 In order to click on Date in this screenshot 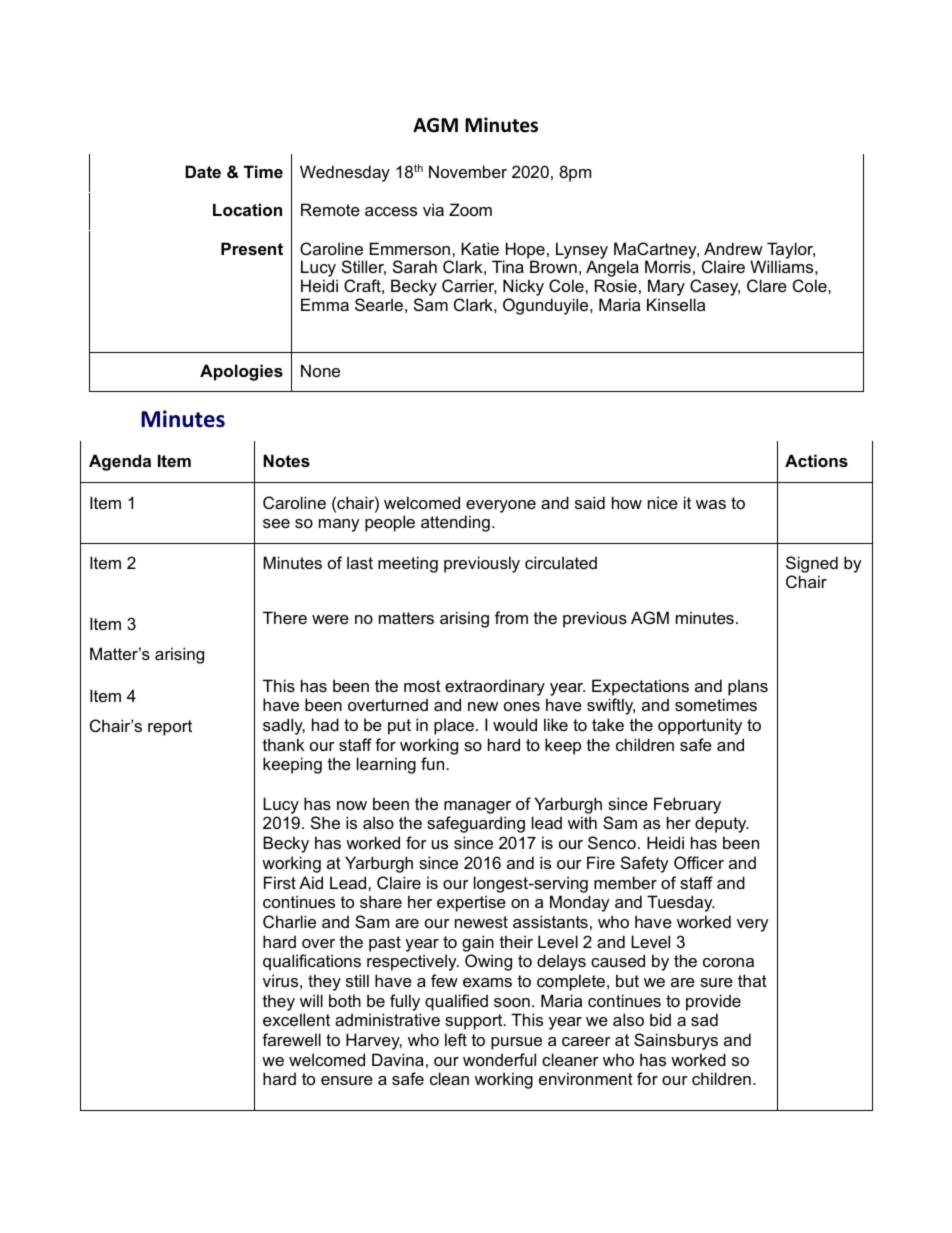, I will do `click(203, 171)`.
